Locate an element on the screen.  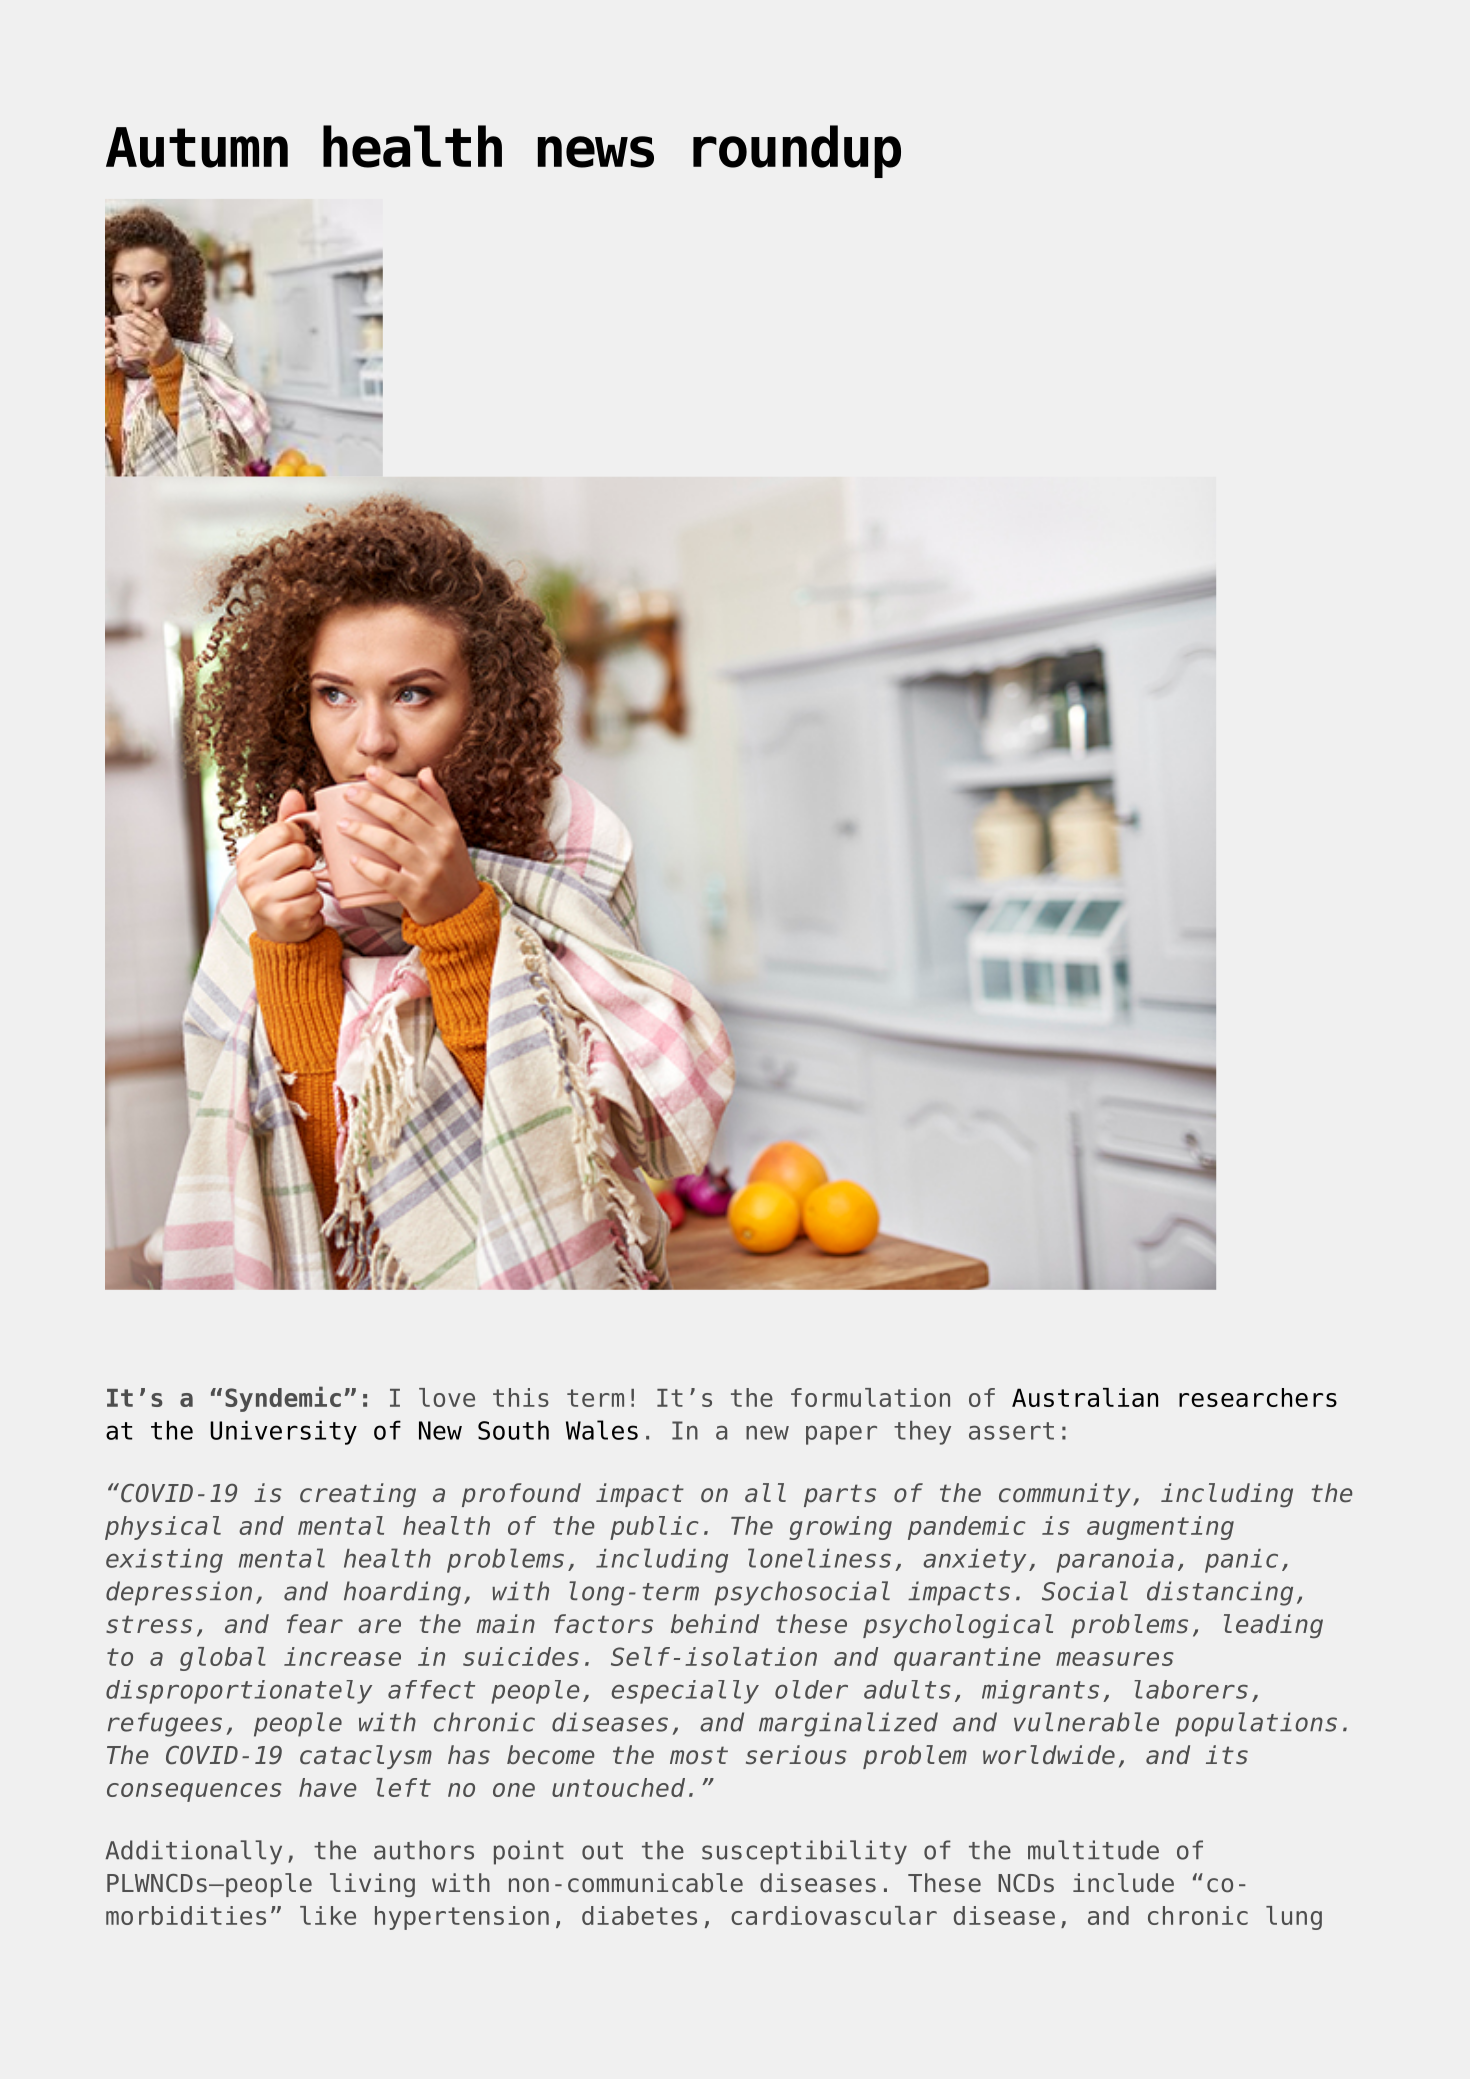
Autumn is located at coordinates (197, 147).
